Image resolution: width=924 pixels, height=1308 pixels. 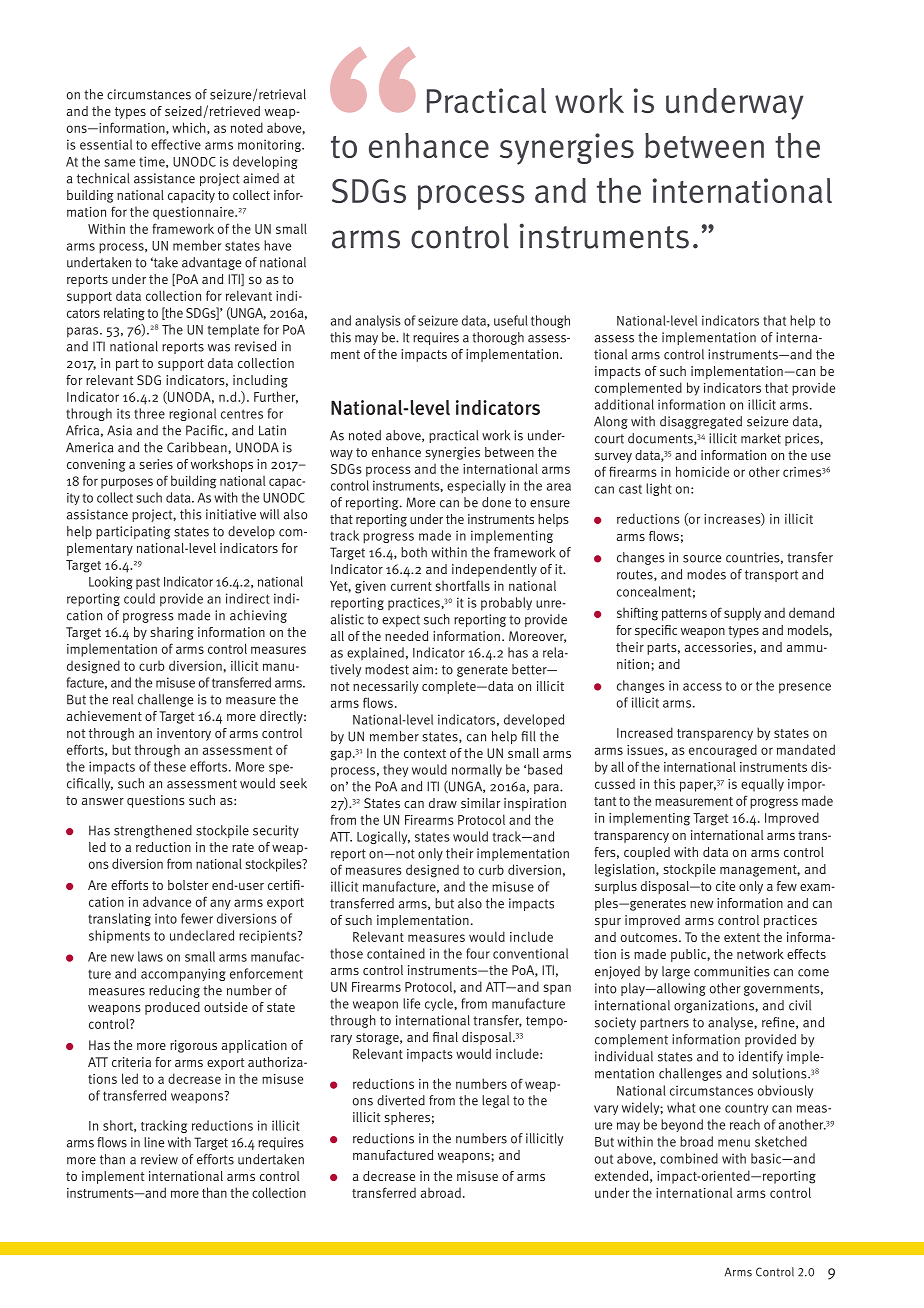 I want to click on effective, so click(x=176, y=144).
